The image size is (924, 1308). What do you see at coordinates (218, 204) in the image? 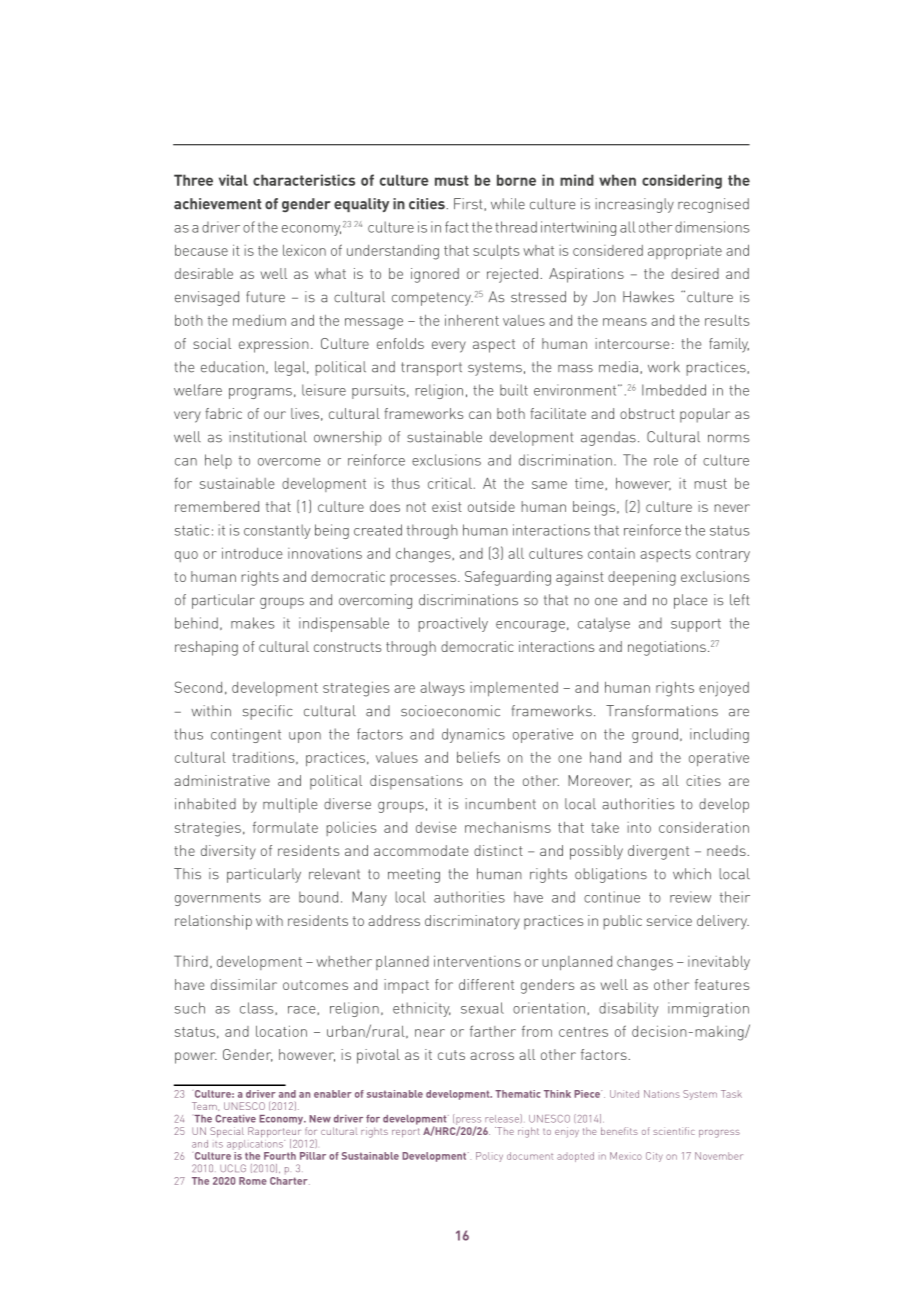
I see `achievement` at bounding box center [218, 204].
